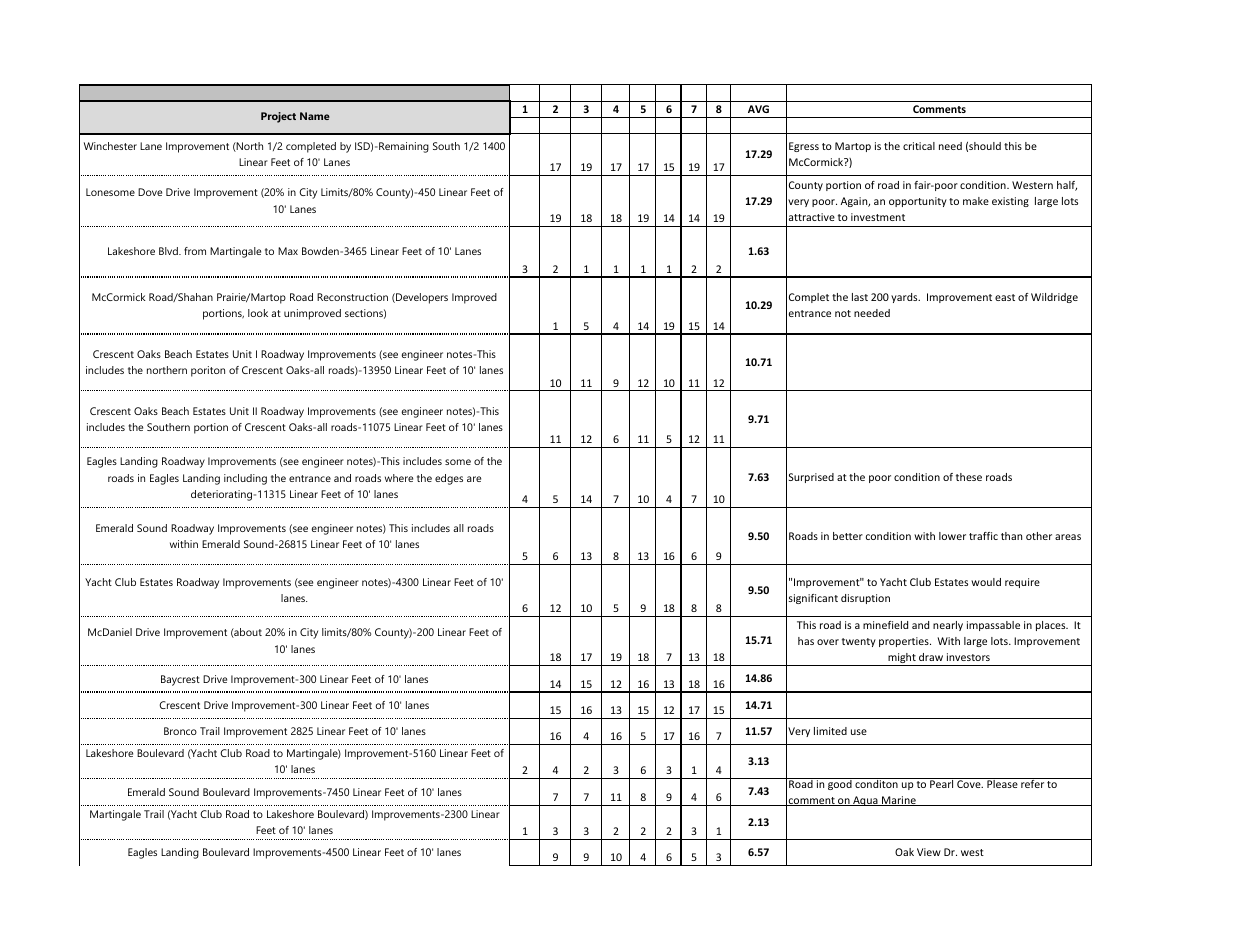  I want to click on critical, so click(919, 146).
